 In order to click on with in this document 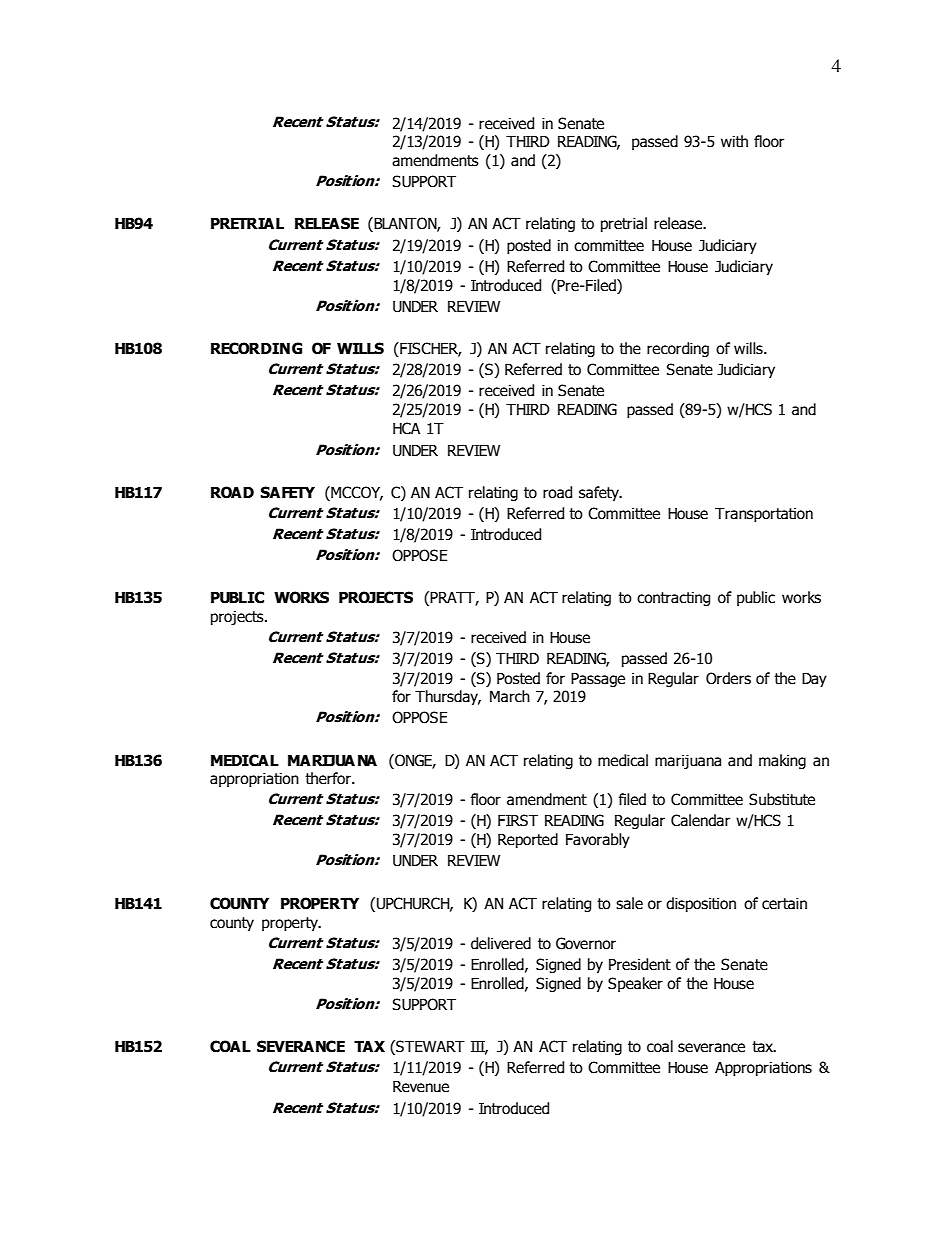, I will do `click(734, 141)`.
